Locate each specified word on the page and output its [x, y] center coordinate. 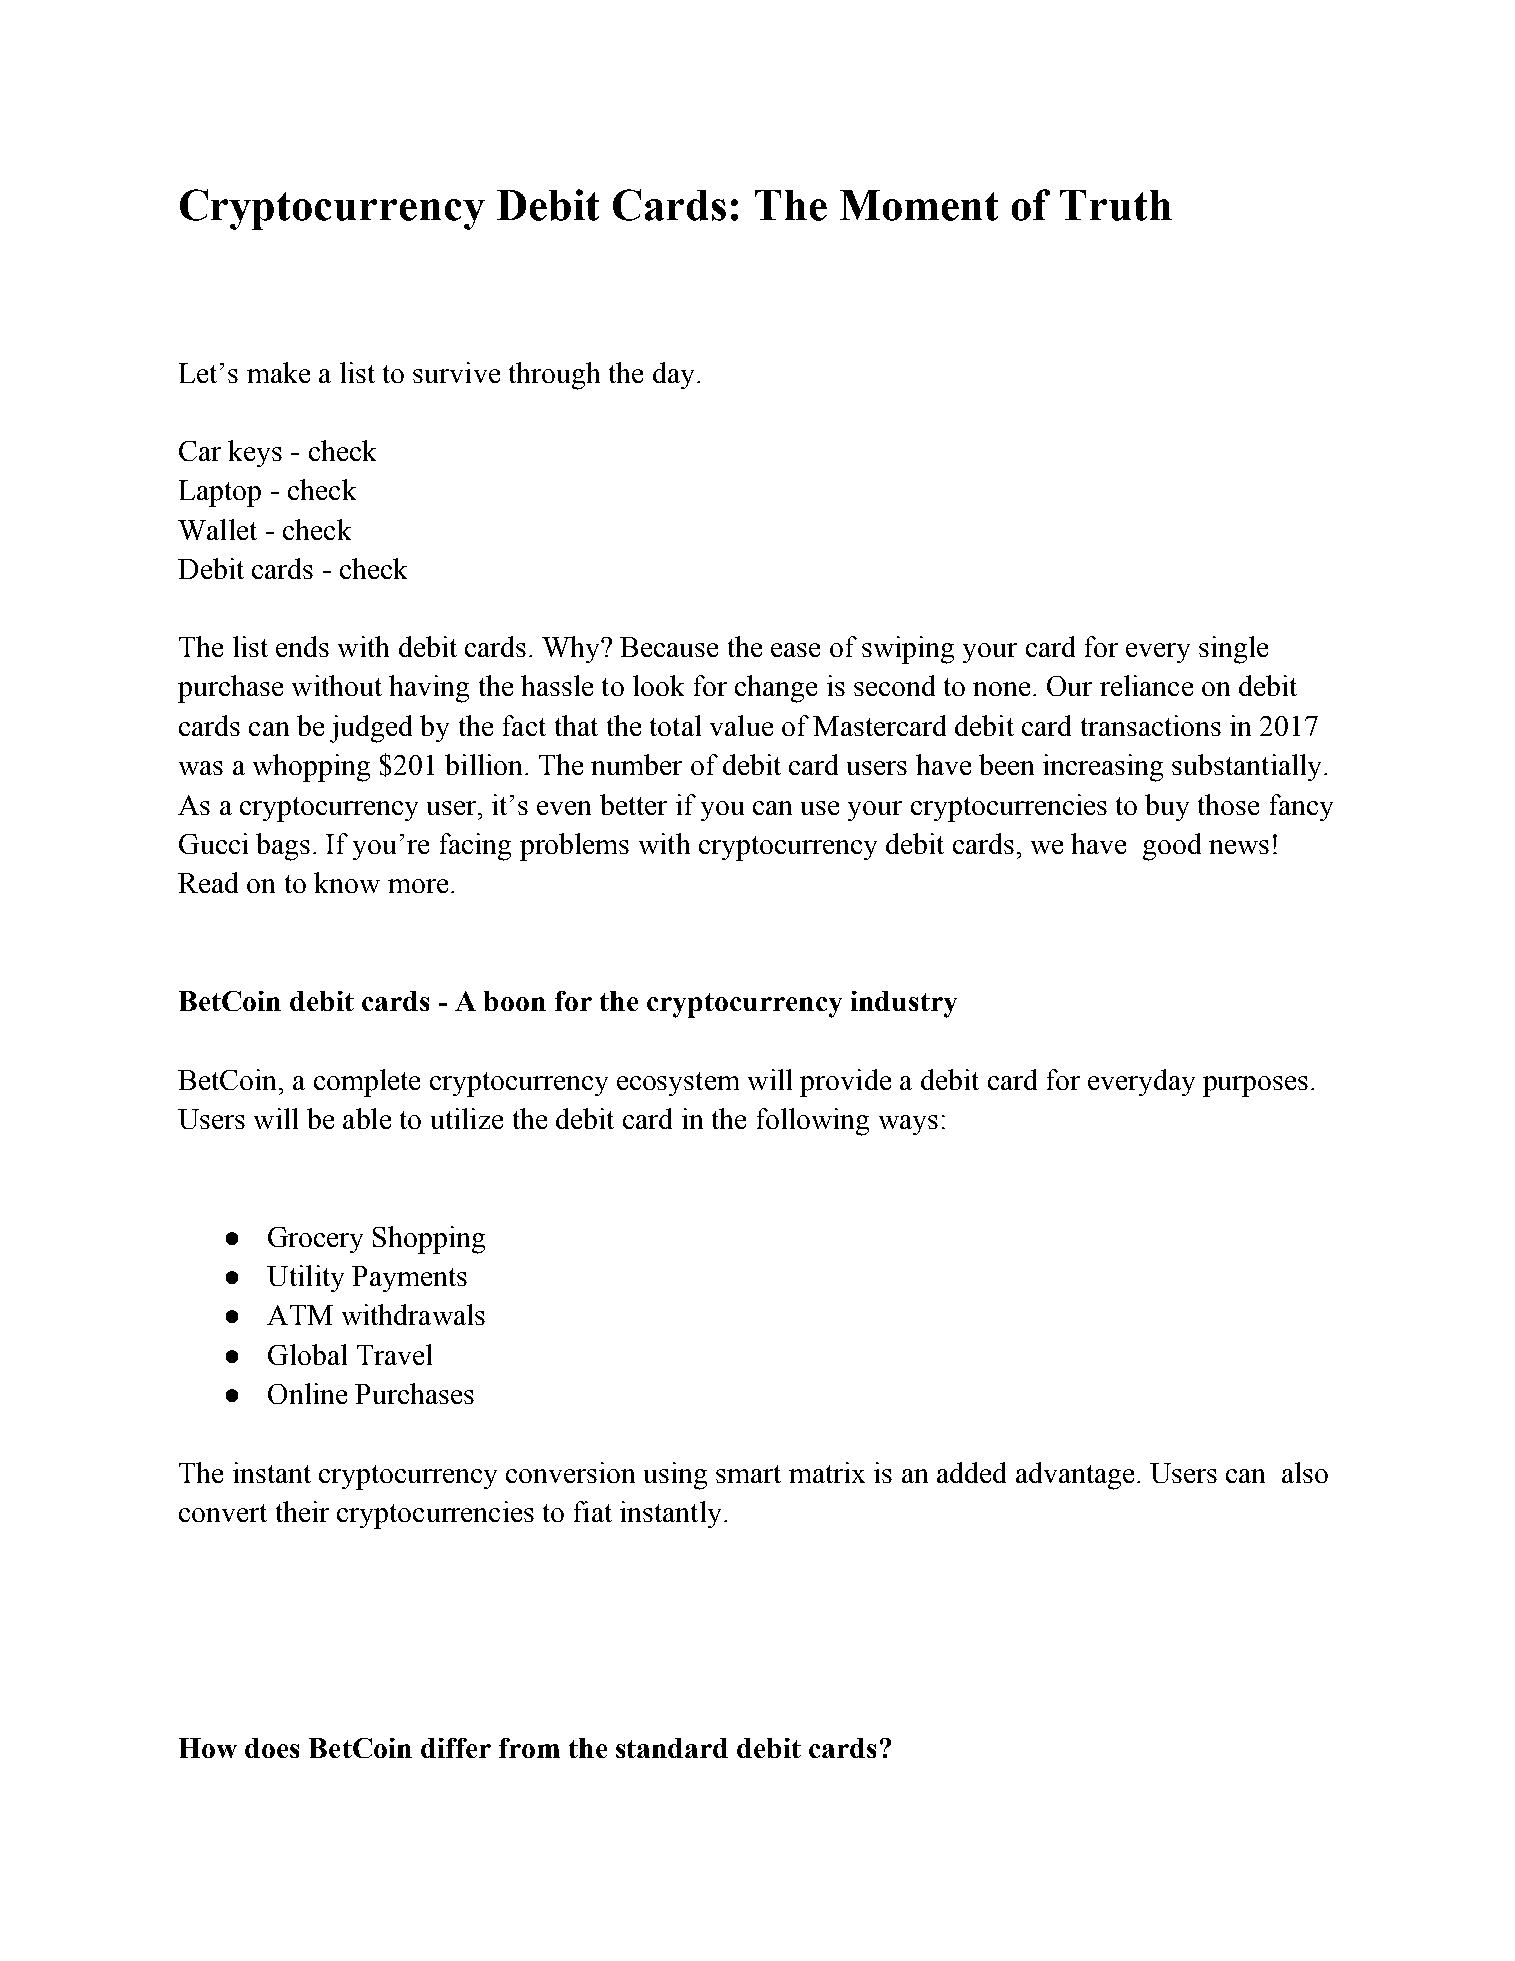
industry [904, 1004]
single [1233, 650]
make [278, 372]
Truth [1116, 205]
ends [302, 646]
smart [748, 1474]
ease [795, 650]
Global [307, 1354]
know [347, 882]
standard [672, 1748]
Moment [919, 205]
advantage [1075, 1476]
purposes [1255, 1086]
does [272, 1748]
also [1305, 1472]
